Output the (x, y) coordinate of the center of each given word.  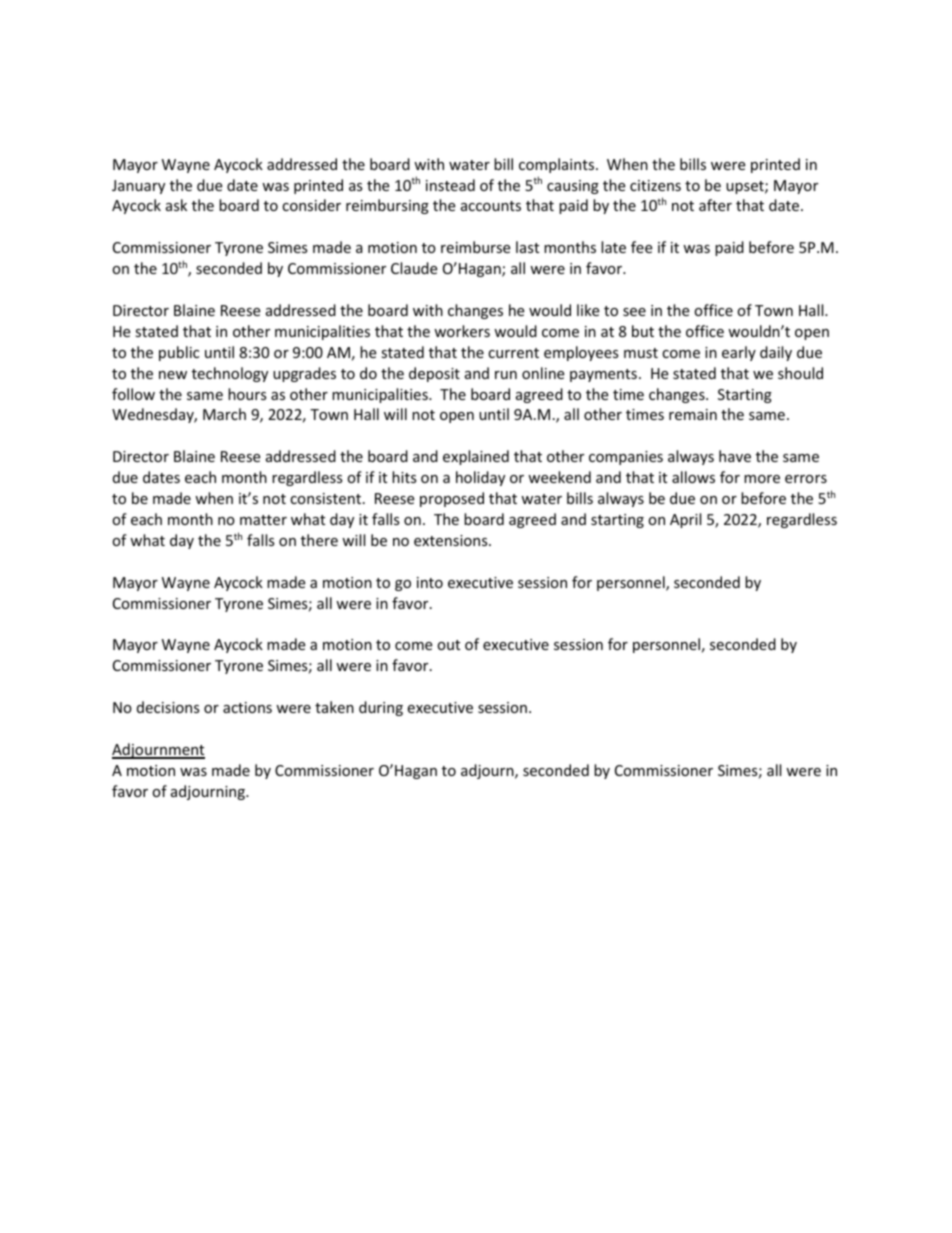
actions (247, 707)
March (224, 414)
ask (176, 205)
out (448, 645)
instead (450, 185)
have (735, 456)
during (381, 708)
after (715, 205)
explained (476, 457)
